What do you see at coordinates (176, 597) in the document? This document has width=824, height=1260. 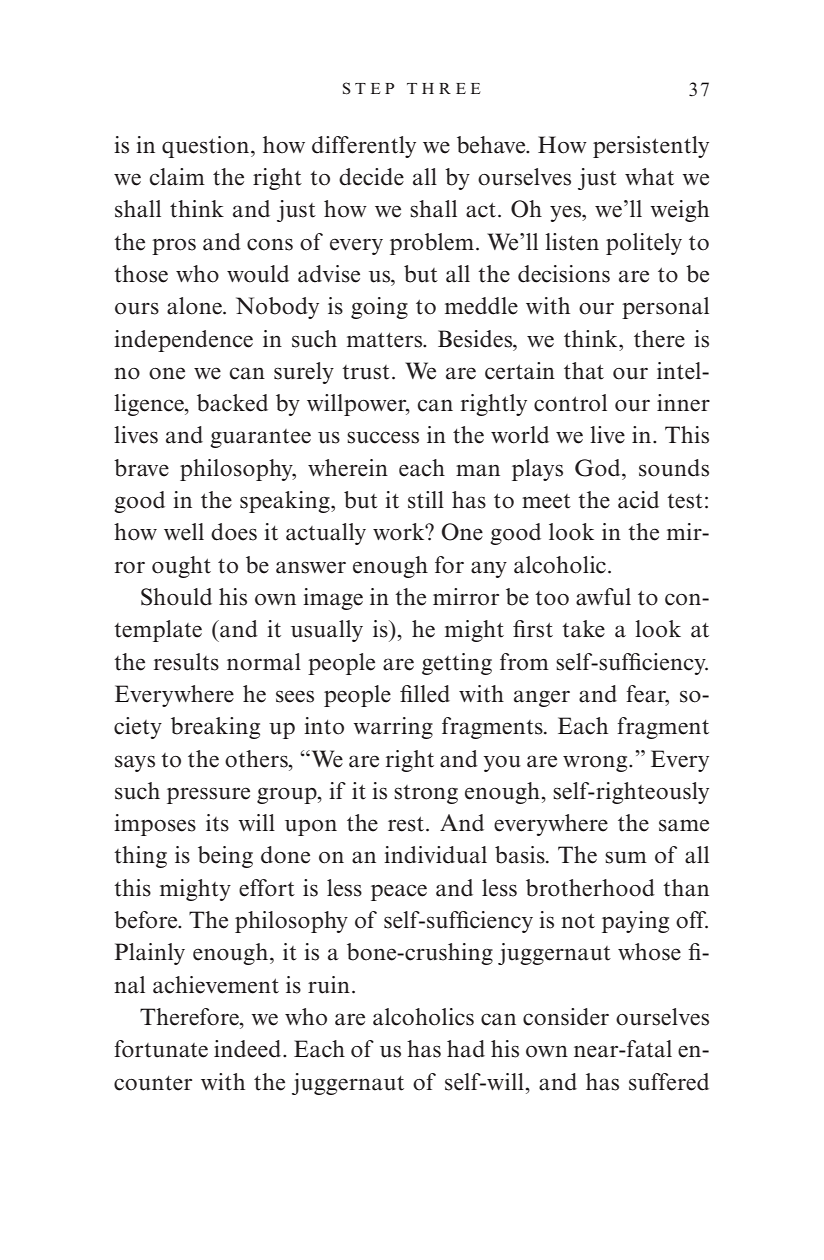 I see `Should` at bounding box center [176, 597].
